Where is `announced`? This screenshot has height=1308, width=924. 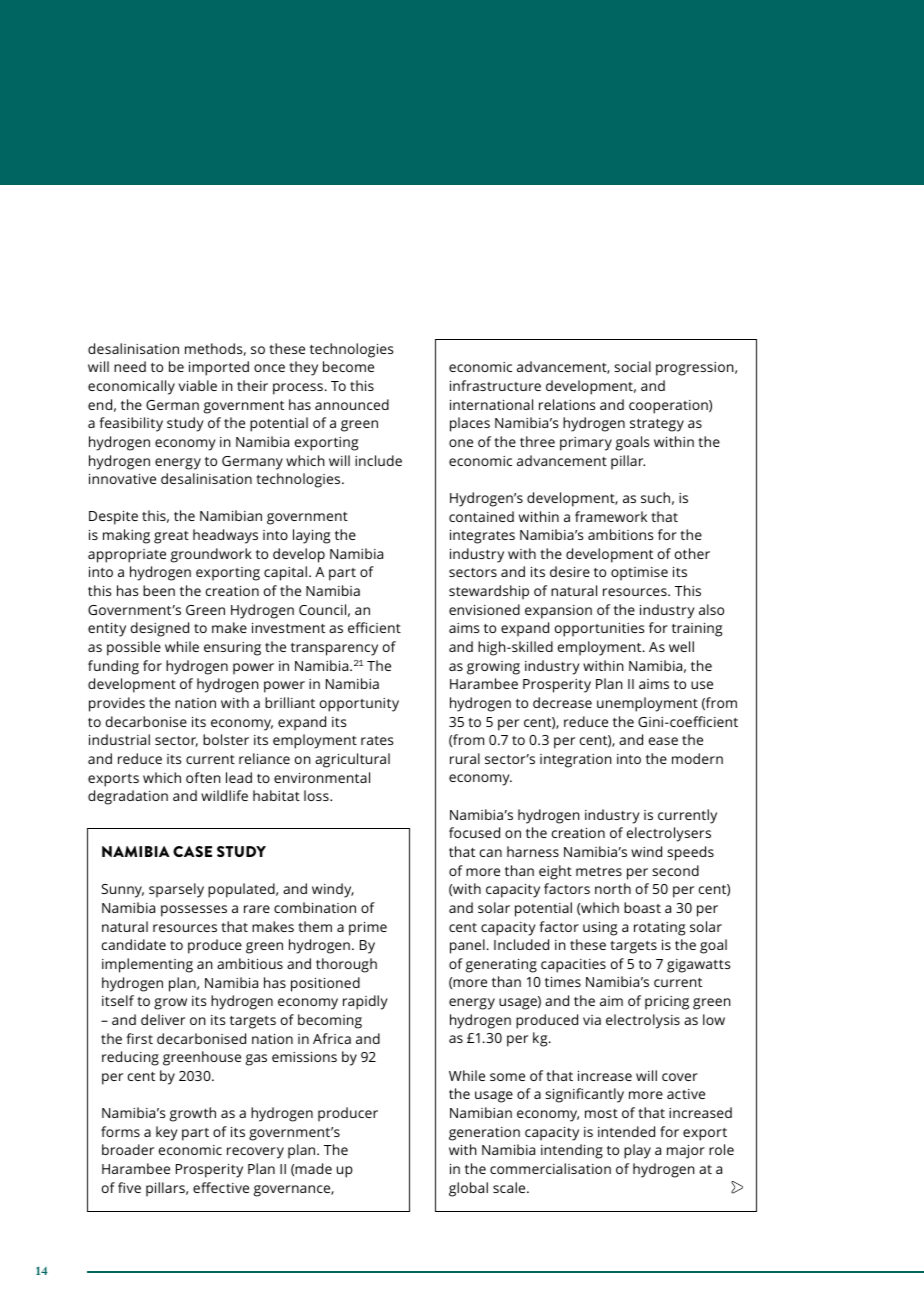 announced is located at coordinates (352, 404).
